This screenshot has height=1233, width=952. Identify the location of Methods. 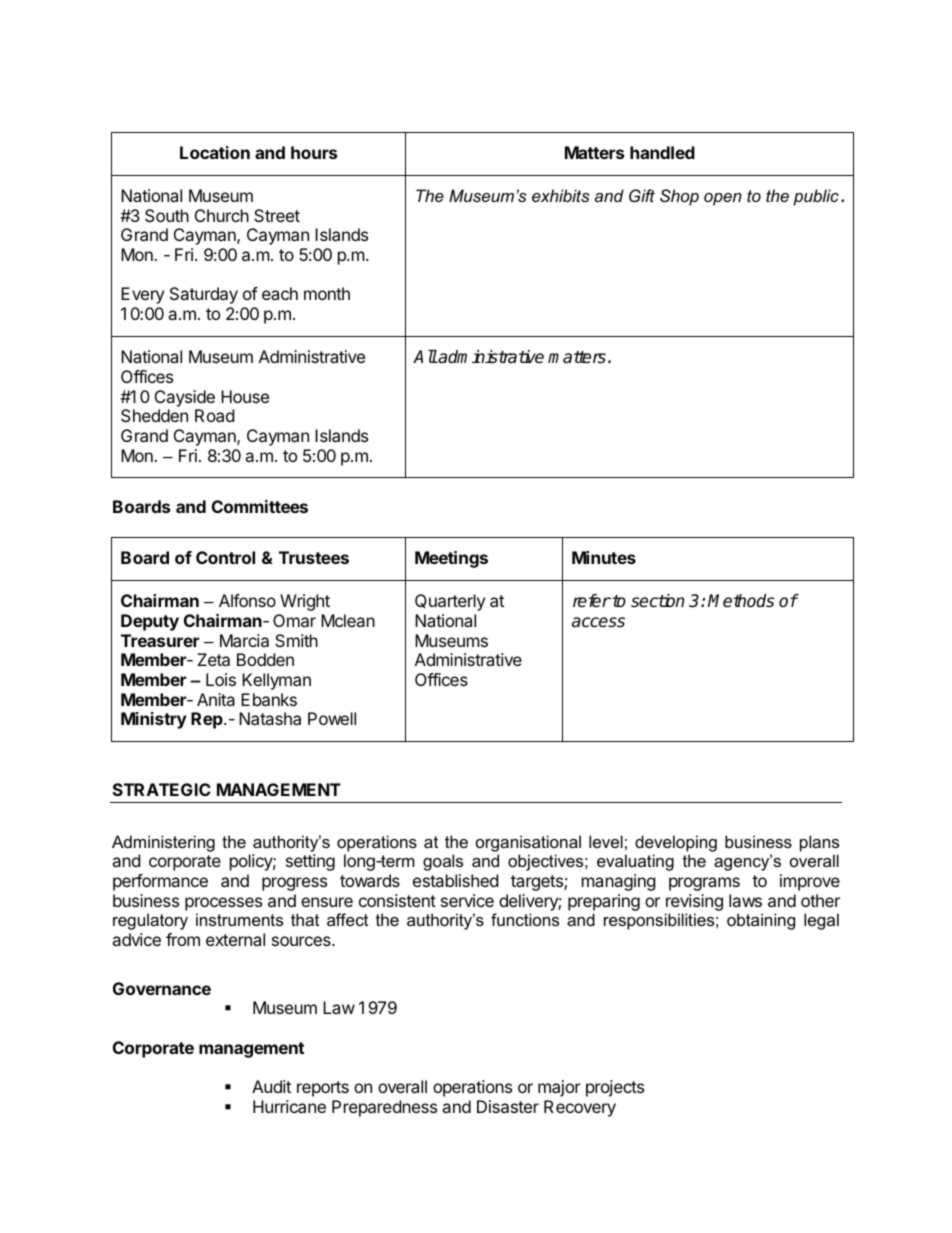
(741, 601).
